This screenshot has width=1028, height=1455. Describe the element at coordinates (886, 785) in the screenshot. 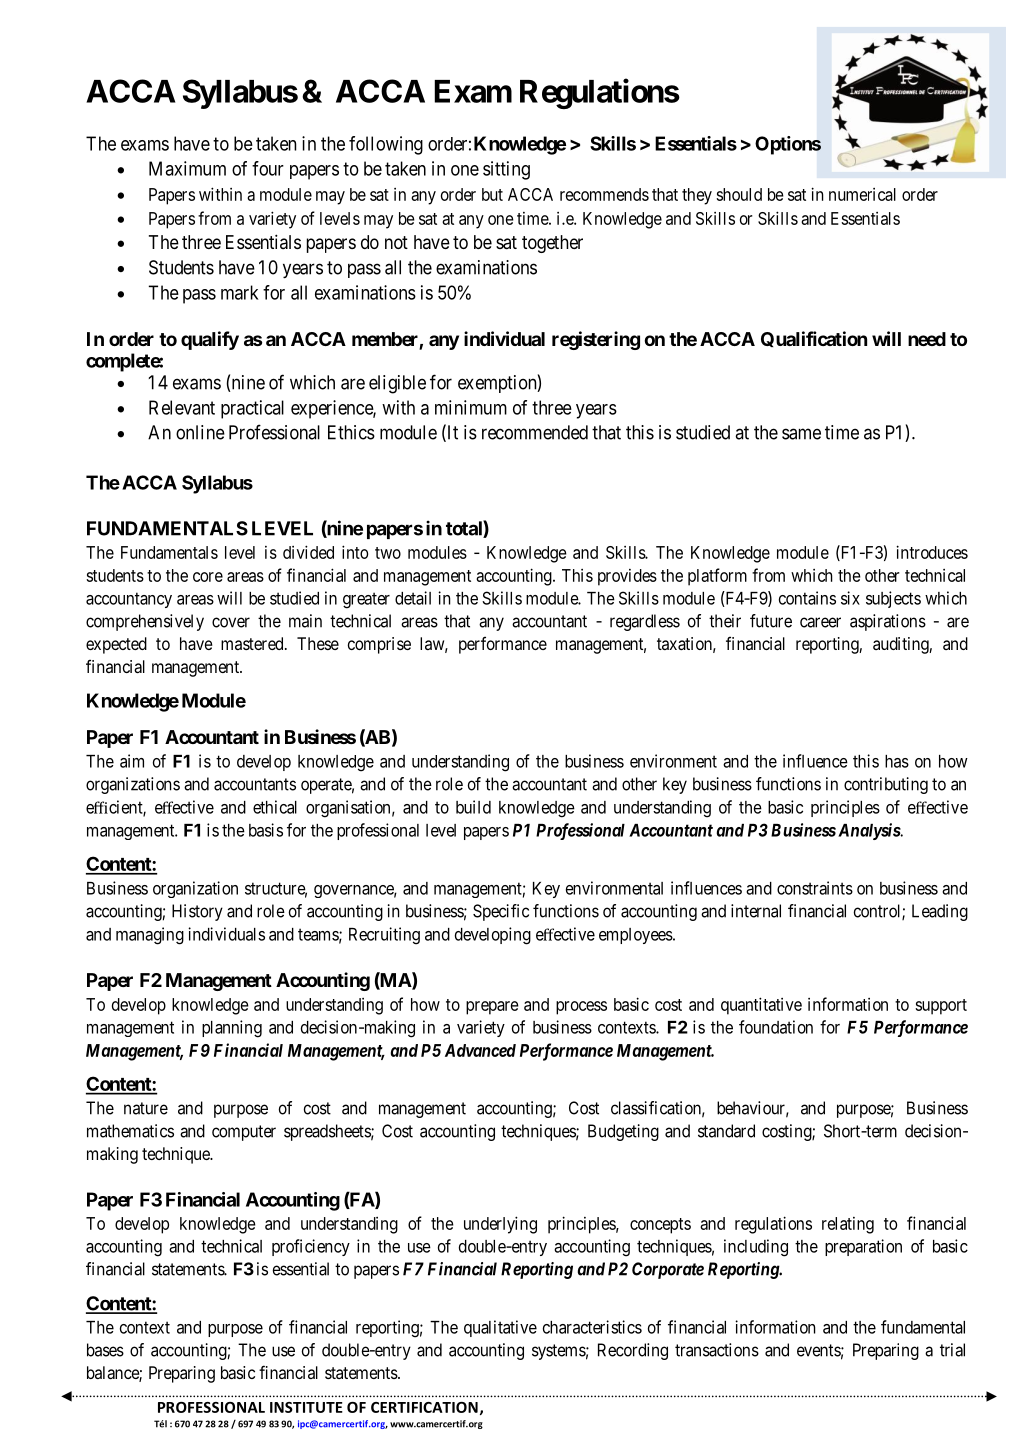

I see `contributing` at that location.
